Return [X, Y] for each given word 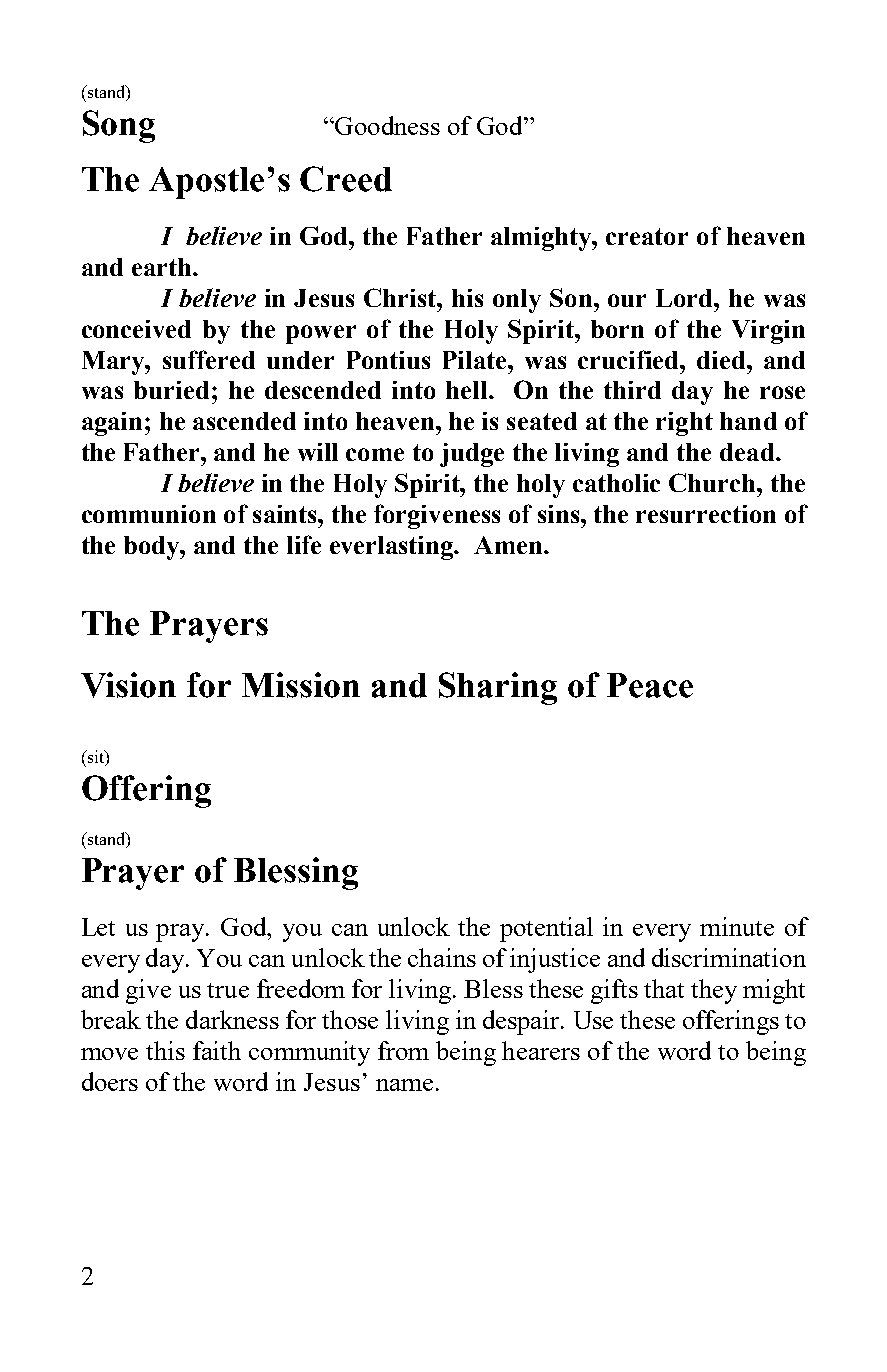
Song [119, 126]
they [714, 991]
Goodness [386, 125]
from [403, 1050]
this [165, 1050]
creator [647, 236]
